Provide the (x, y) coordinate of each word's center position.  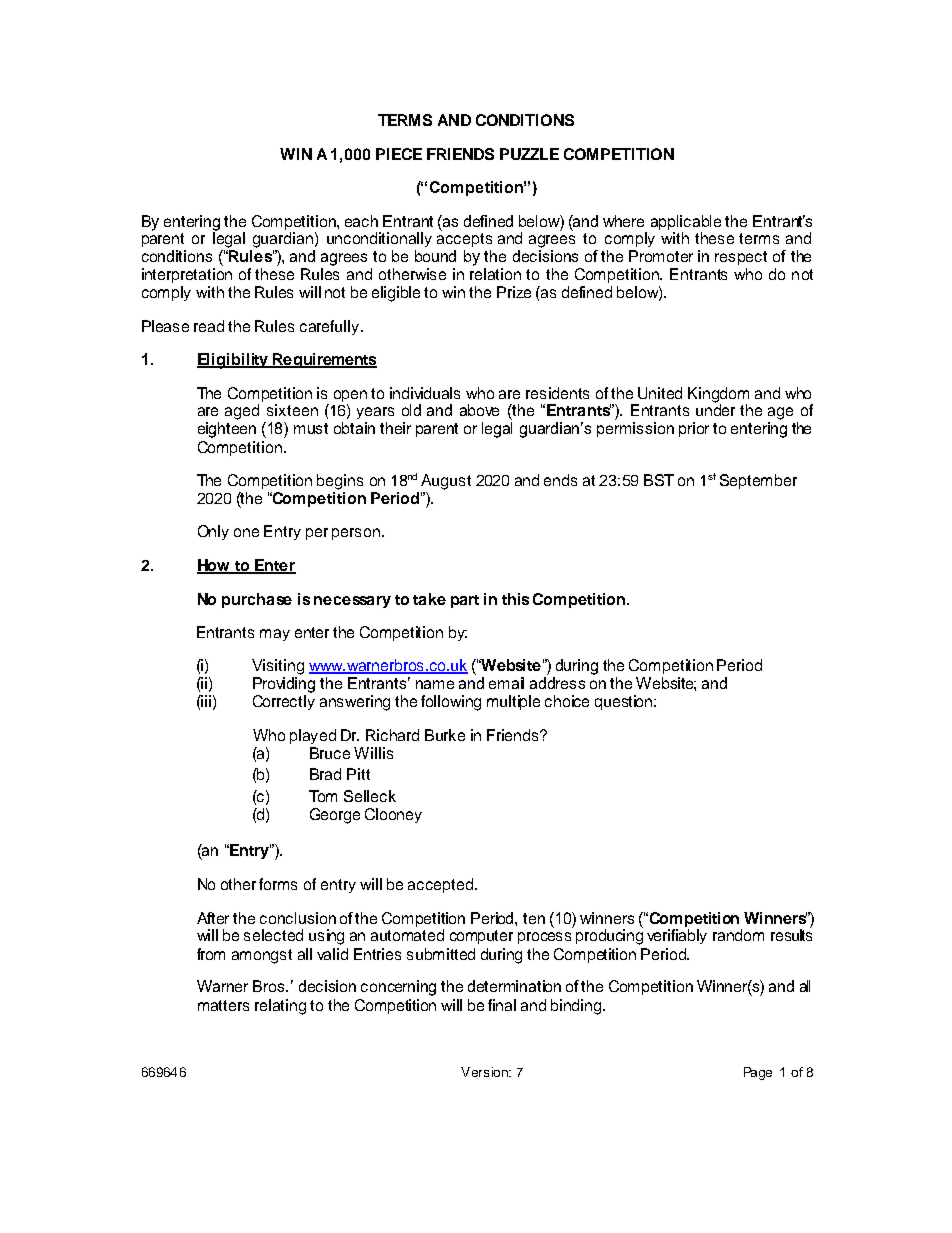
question (625, 702)
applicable (686, 224)
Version (485, 1072)
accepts (464, 240)
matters (223, 1005)
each (361, 221)
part (465, 601)
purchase (257, 600)
